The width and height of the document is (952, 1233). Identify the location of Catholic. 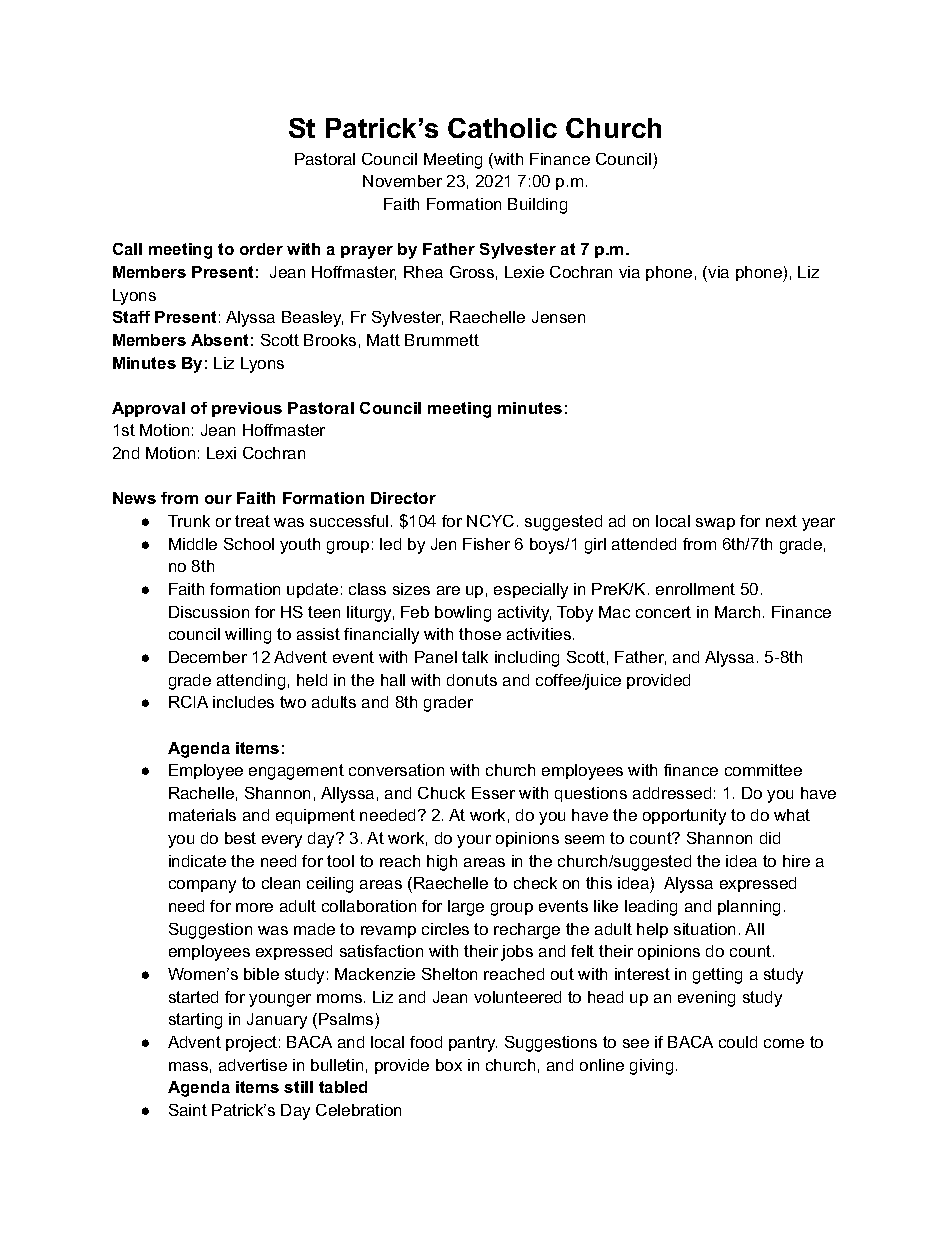
(502, 128).
